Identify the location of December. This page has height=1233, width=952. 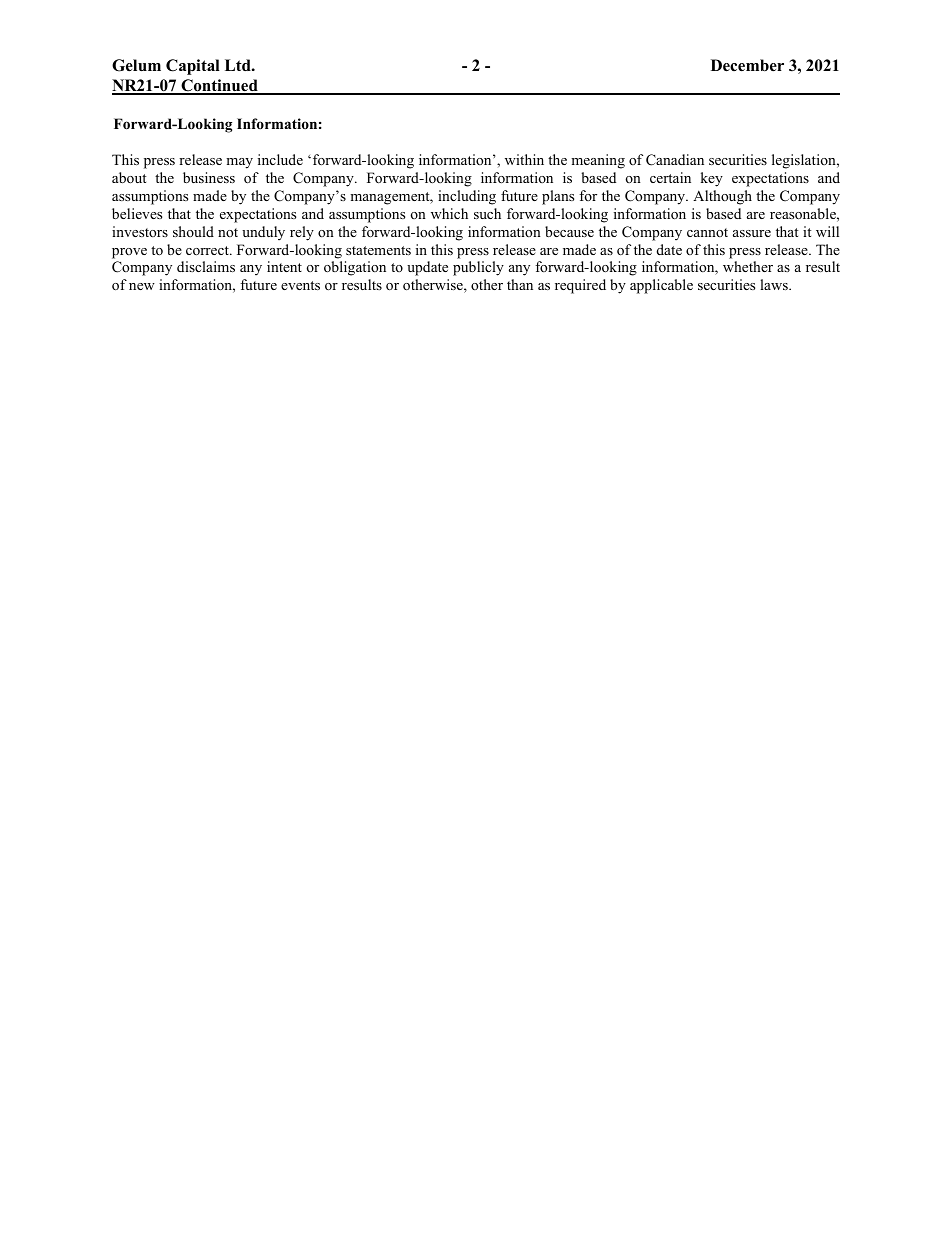
(747, 65).
